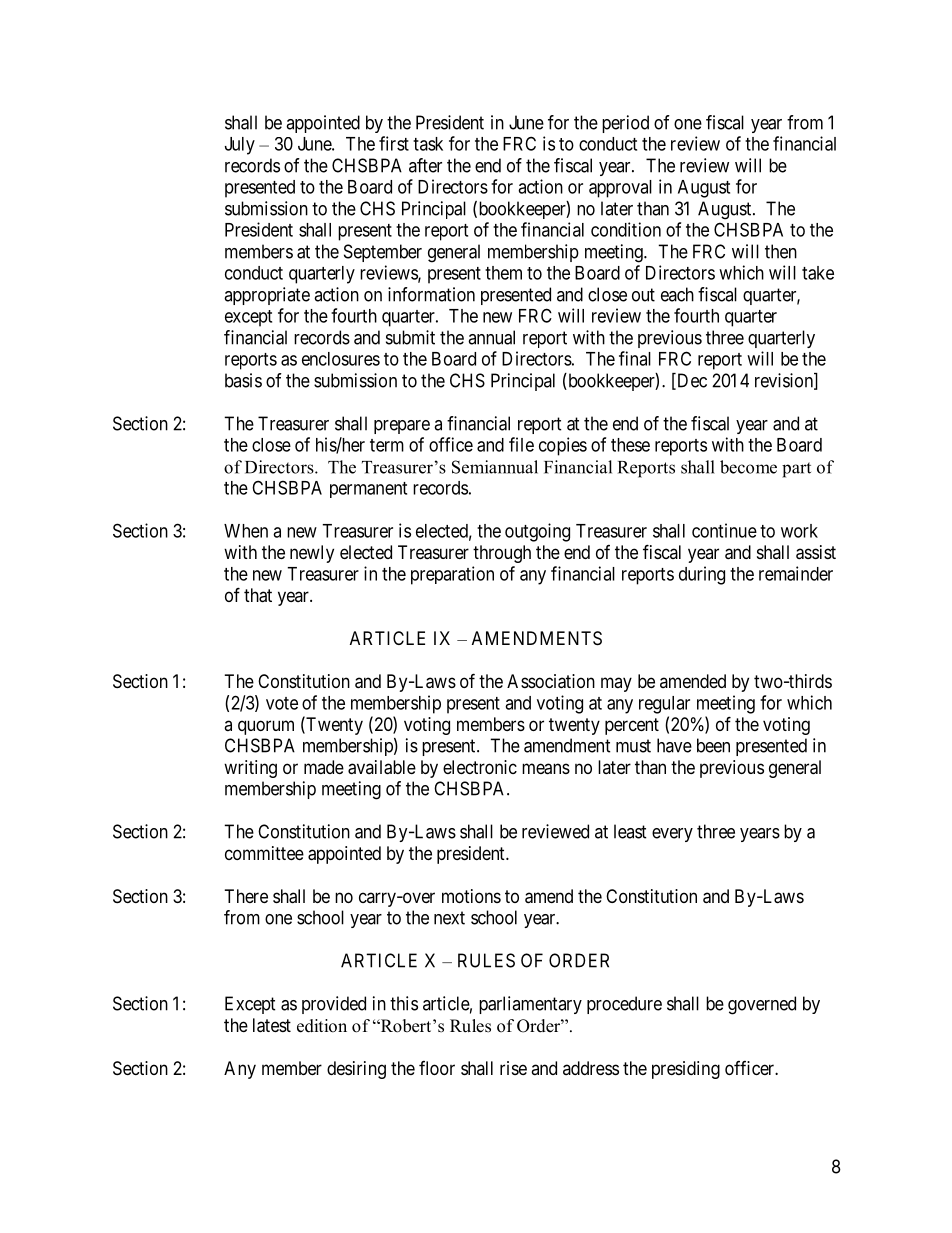 This image has height=1233, width=952. Describe the element at coordinates (428, 144) in the image. I see `task` at that location.
